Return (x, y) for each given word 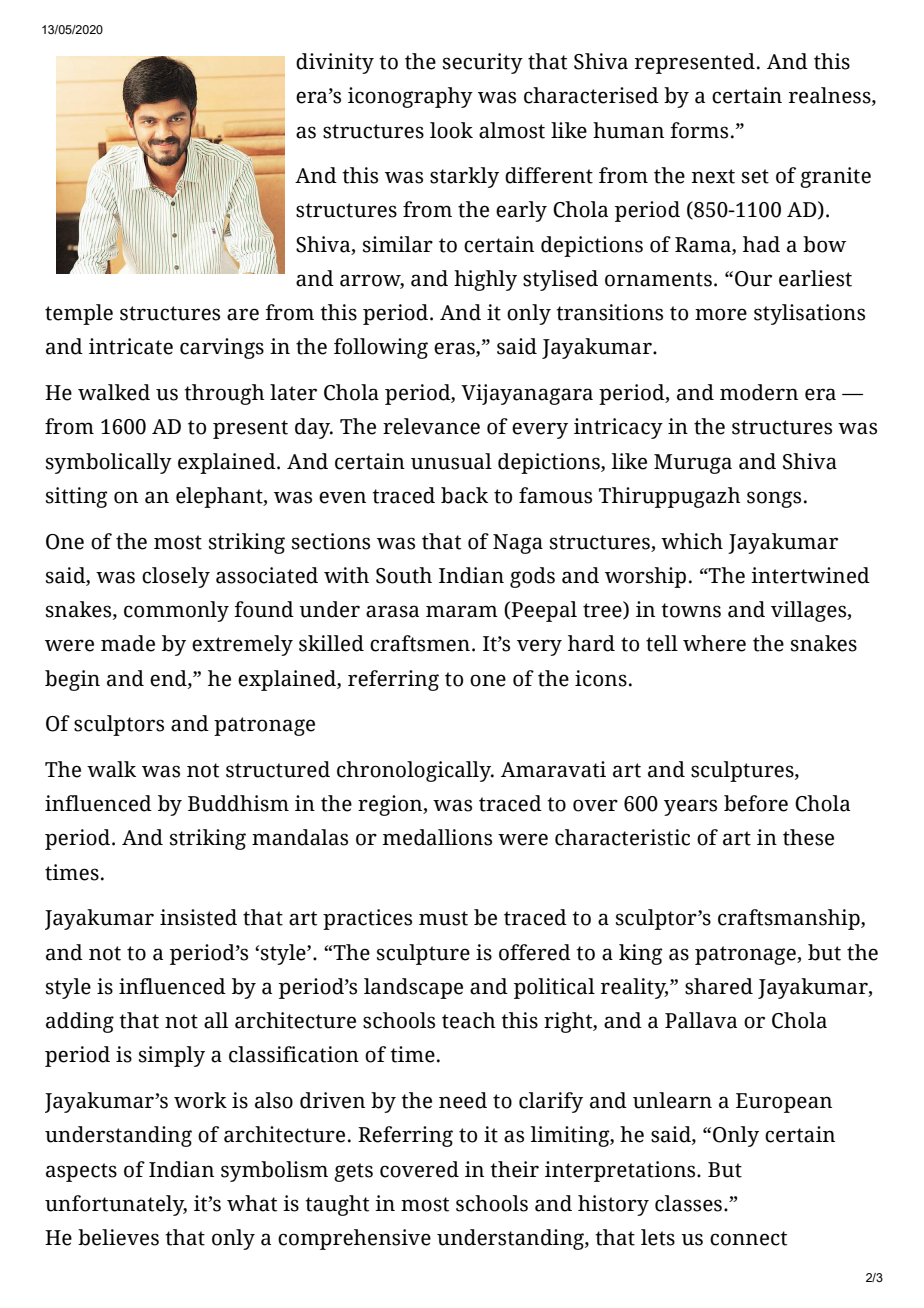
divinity (335, 63)
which (692, 541)
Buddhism (238, 803)
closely (176, 577)
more (721, 314)
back (464, 495)
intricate (131, 346)
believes (118, 1237)
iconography (410, 97)
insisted (198, 917)
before (756, 803)
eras (455, 349)
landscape (413, 988)
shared (719, 986)
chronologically (415, 771)
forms (699, 130)
